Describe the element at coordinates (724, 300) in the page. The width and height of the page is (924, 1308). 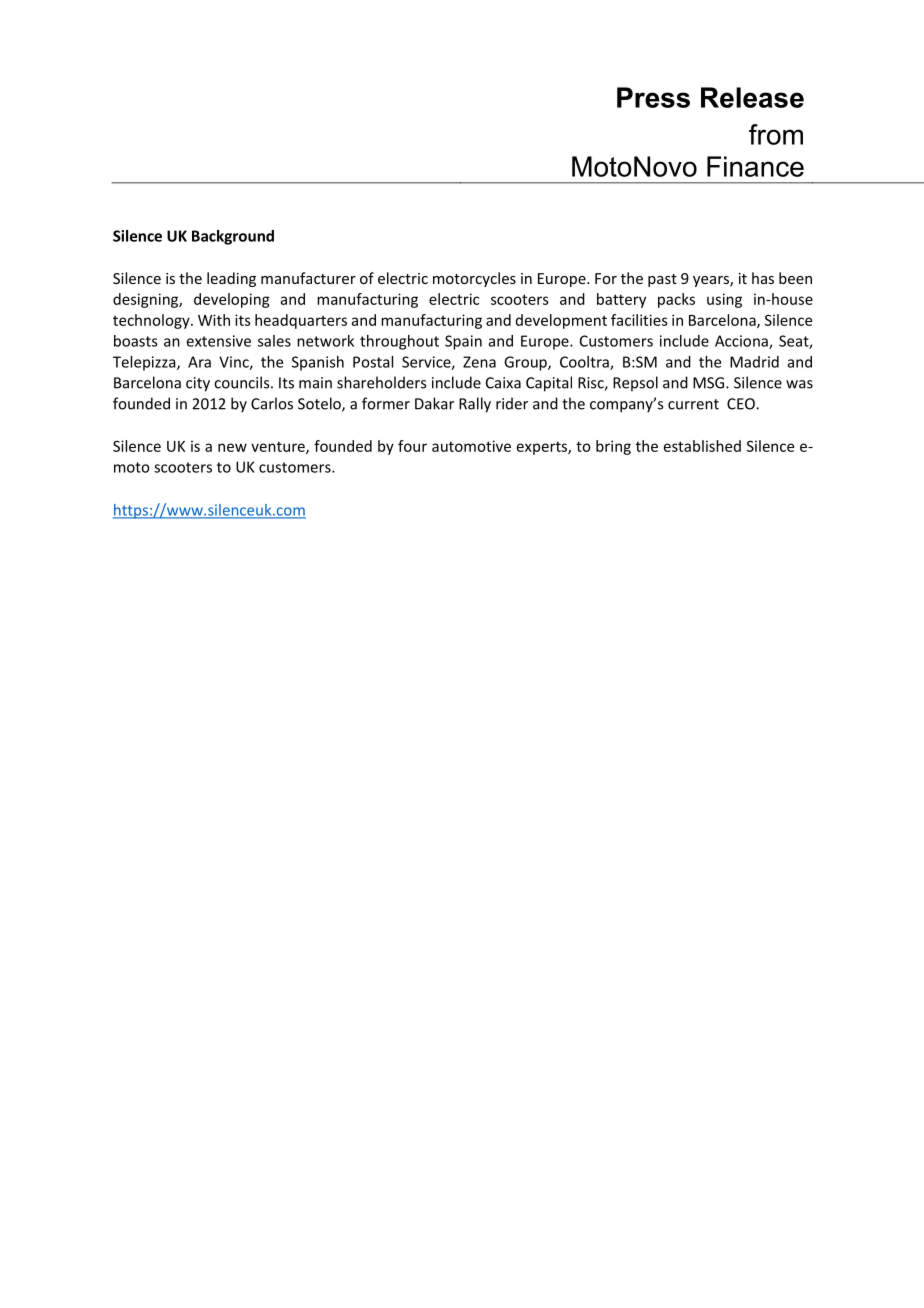
I see `using` at that location.
